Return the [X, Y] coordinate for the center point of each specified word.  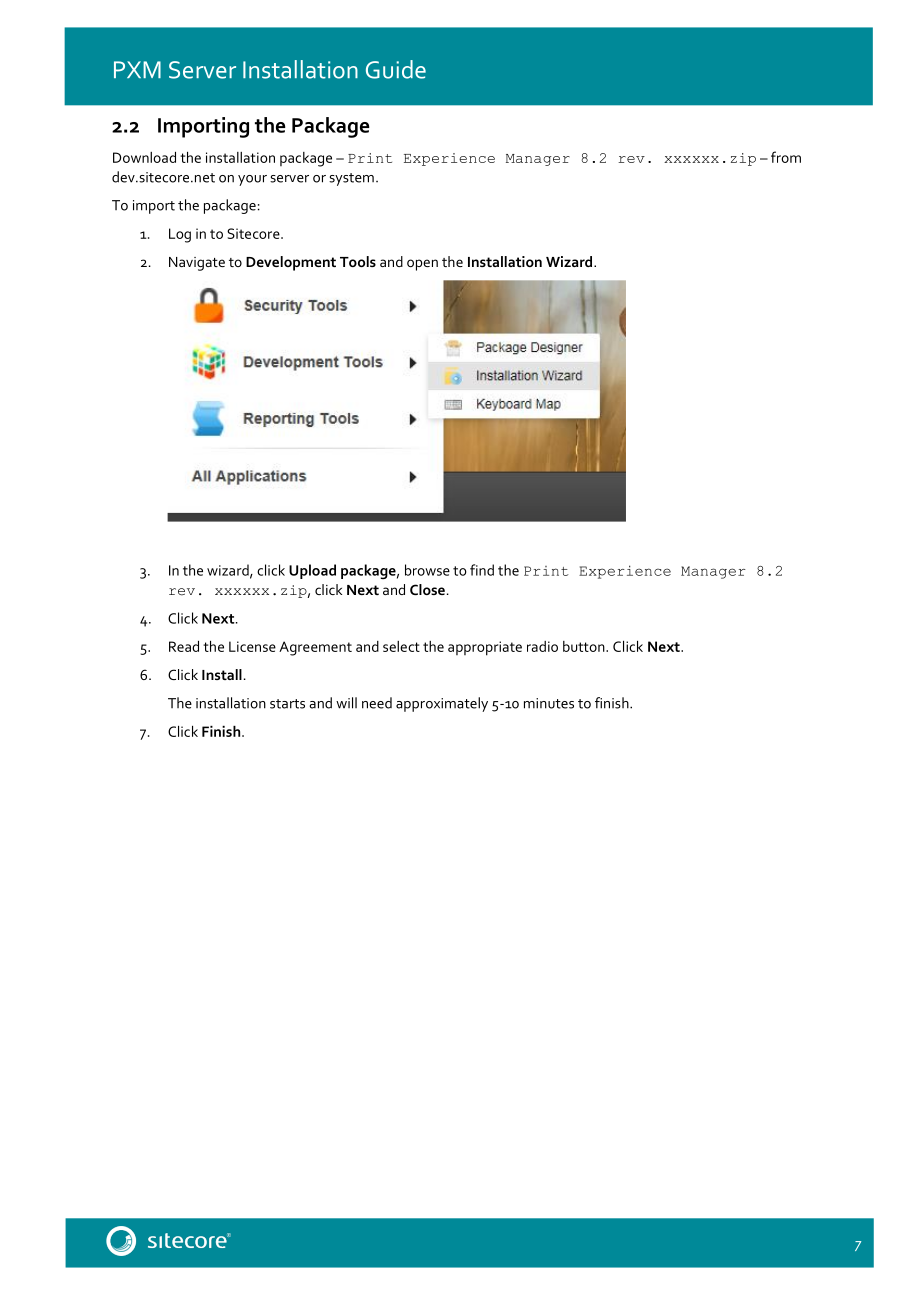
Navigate [197, 264]
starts [287, 704]
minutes [549, 703]
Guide [396, 69]
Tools [358, 261]
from [786, 157]
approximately [442, 704]
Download [144, 157]
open [422, 265]
